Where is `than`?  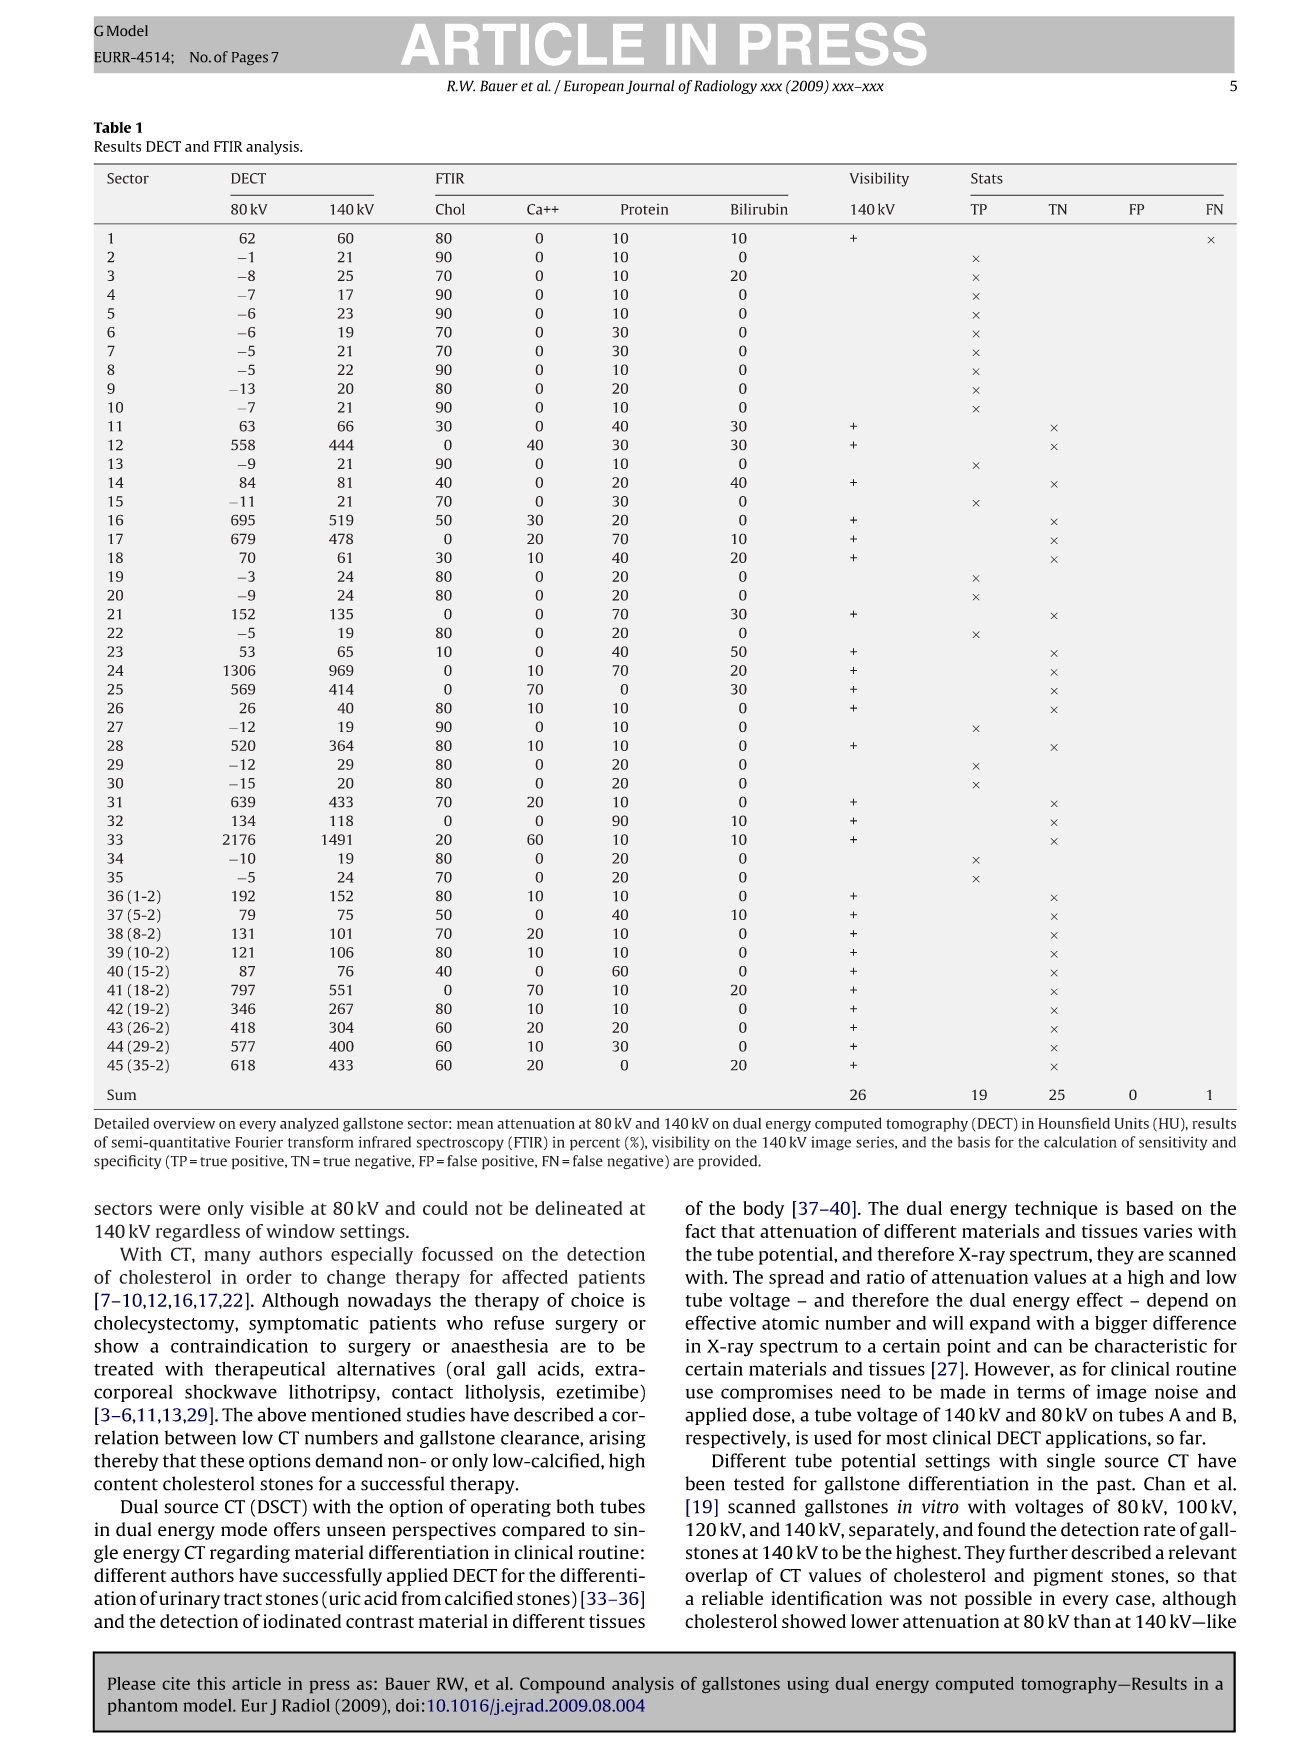
than is located at coordinates (1092, 1621).
